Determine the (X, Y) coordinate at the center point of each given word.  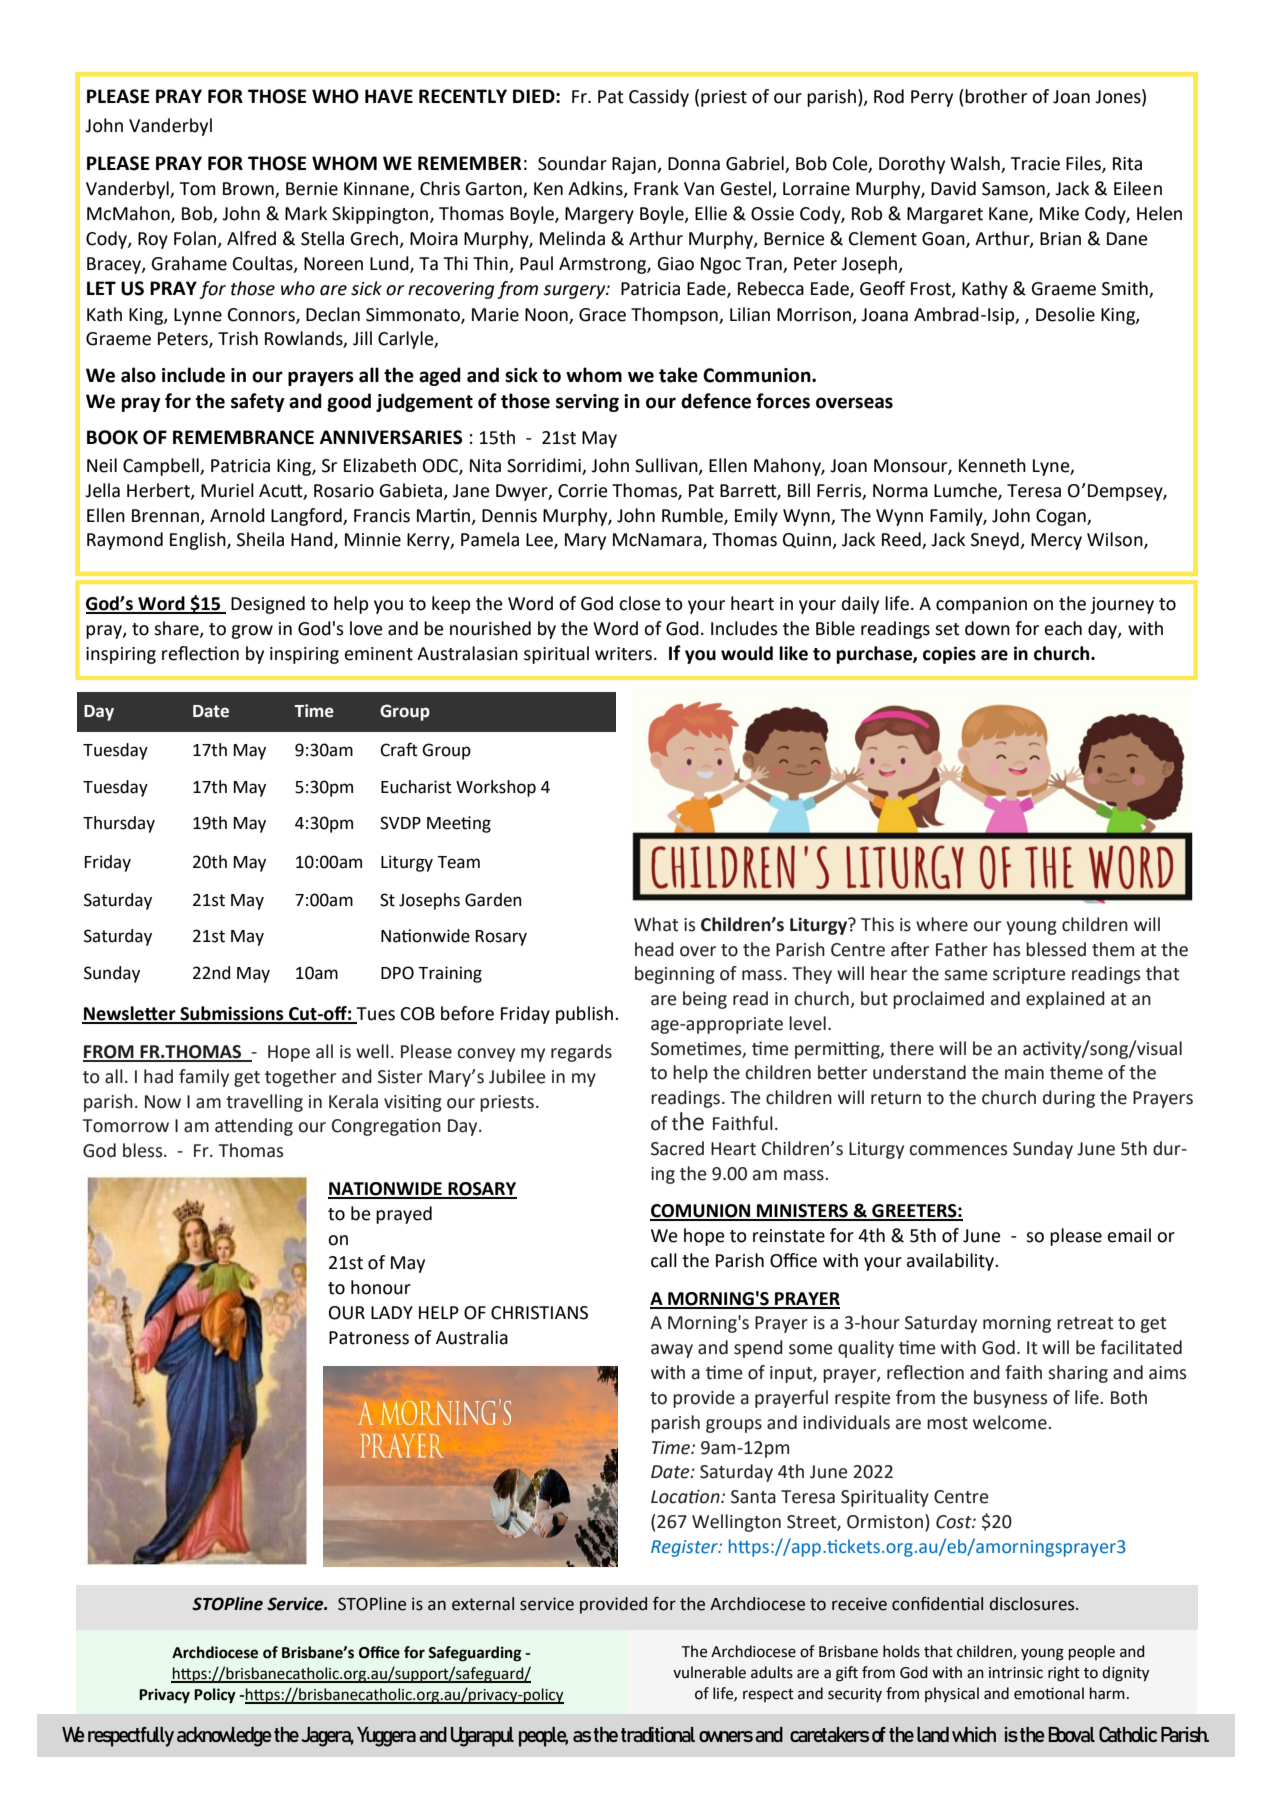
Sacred (677, 1148)
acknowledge (224, 1737)
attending (254, 1127)
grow (252, 632)
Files (1084, 164)
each (1063, 628)
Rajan (635, 165)
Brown (249, 190)
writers (623, 654)
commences (958, 1150)
